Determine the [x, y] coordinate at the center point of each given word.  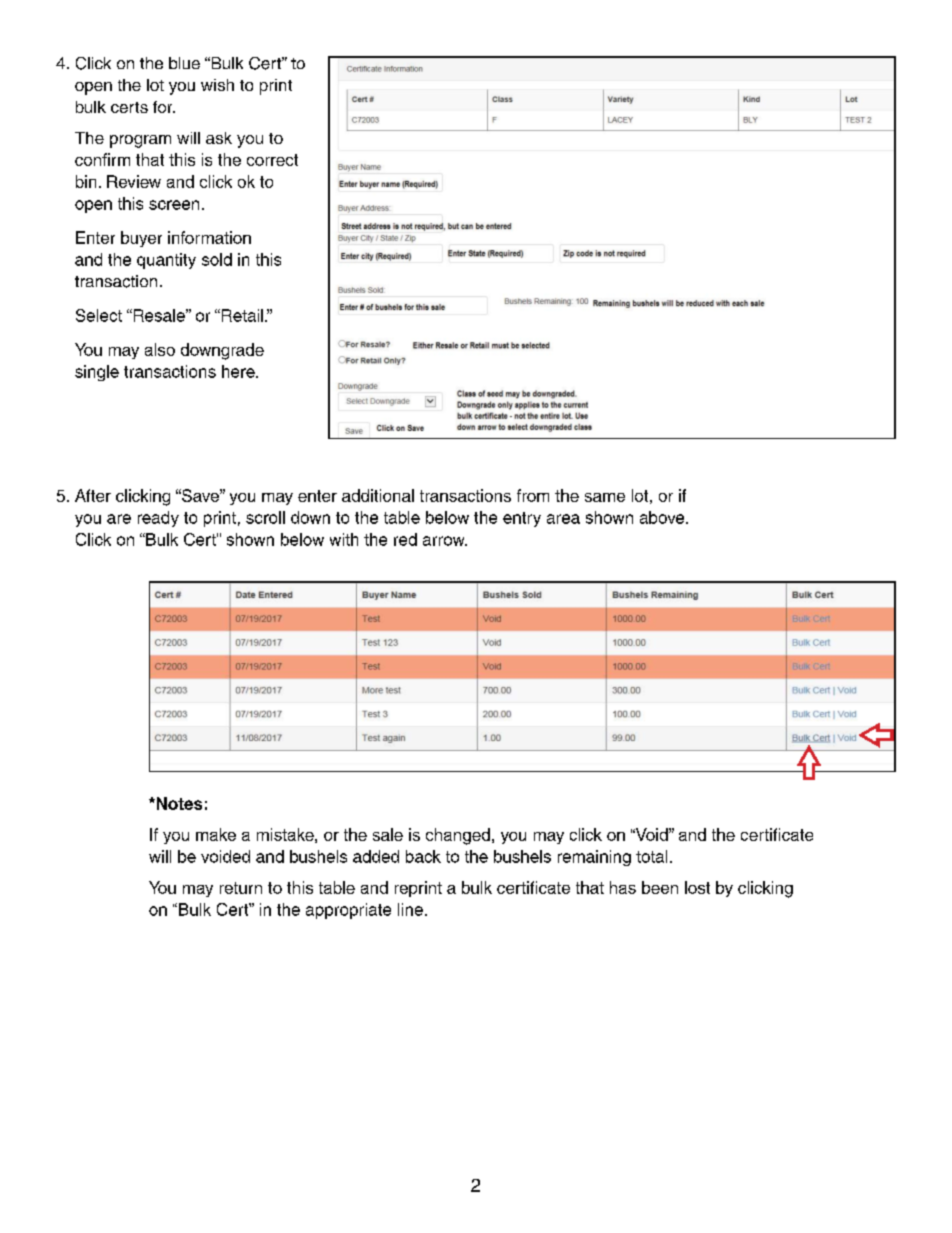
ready [158, 519]
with [344, 539]
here [239, 371]
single [97, 373]
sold [217, 259]
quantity [166, 261]
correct [272, 160]
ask [219, 138]
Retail [241, 315]
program [140, 141]
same [605, 497]
